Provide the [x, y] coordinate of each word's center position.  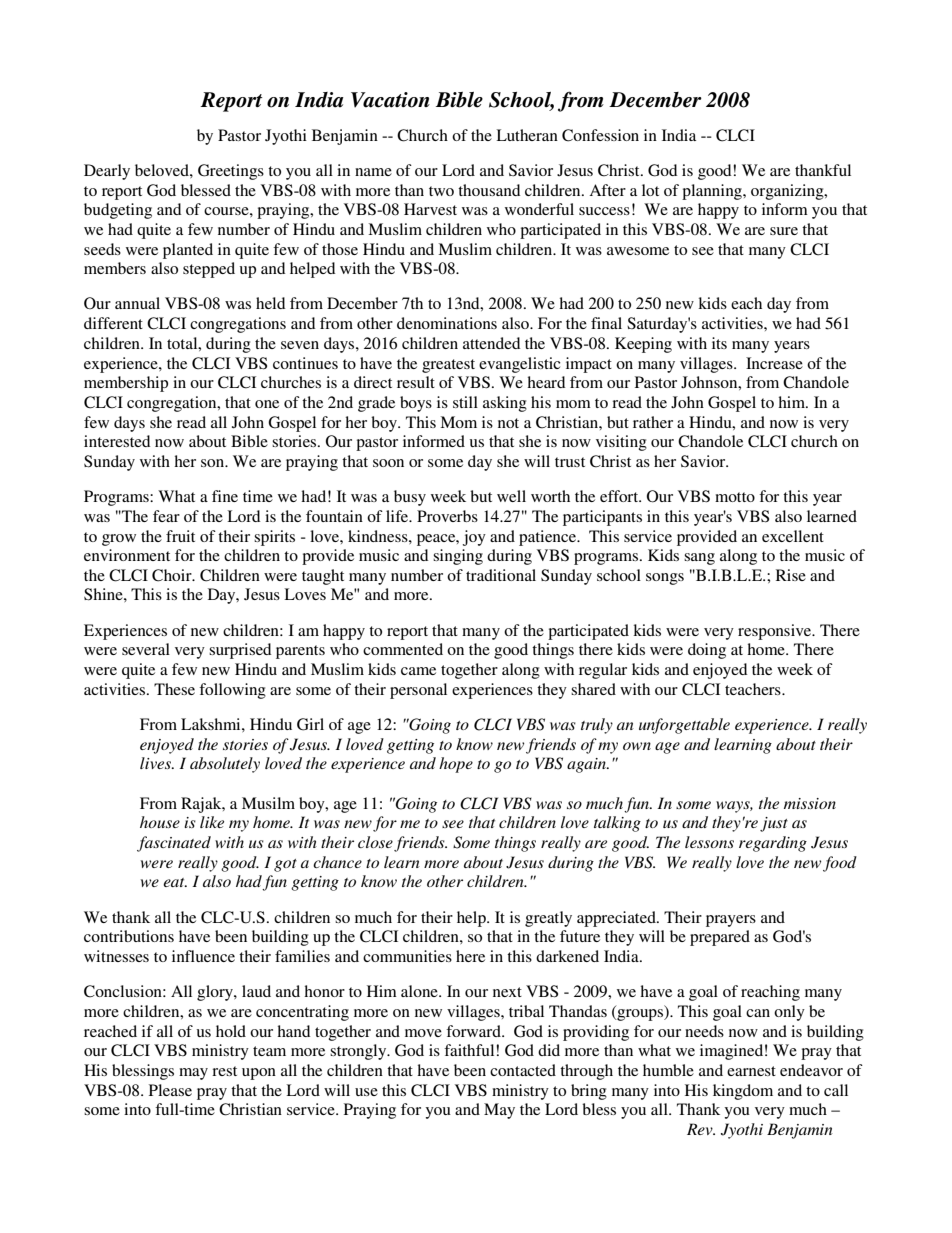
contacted [523, 1070]
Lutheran [527, 135]
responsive [776, 632]
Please [170, 1090]
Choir [173, 575]
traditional [501, 575]
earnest [751, 1071]
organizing [788, 192]
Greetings [231, 172]
